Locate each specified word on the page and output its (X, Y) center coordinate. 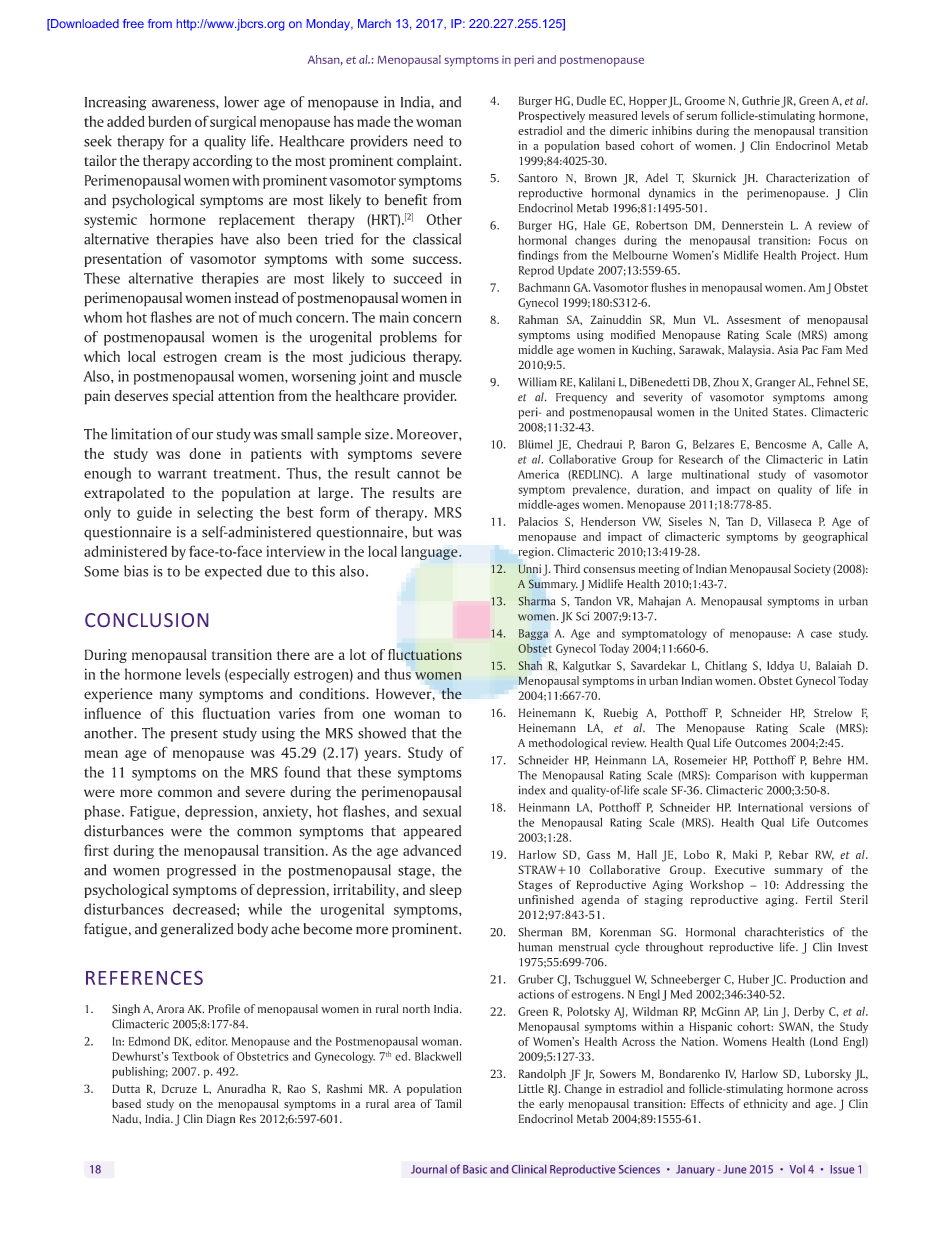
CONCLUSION (146, 620)
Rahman (538, 319)
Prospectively (552, 117)
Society (812, 570)
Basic (475, 1169)
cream (242, 358)
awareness (184, 103)
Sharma (537, 601)
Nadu (126, 1118)
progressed (201, 871)
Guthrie (761, 100)
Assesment (754, 319)
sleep (445, 891)
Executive (740, 869)
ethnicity (765, 1105)
